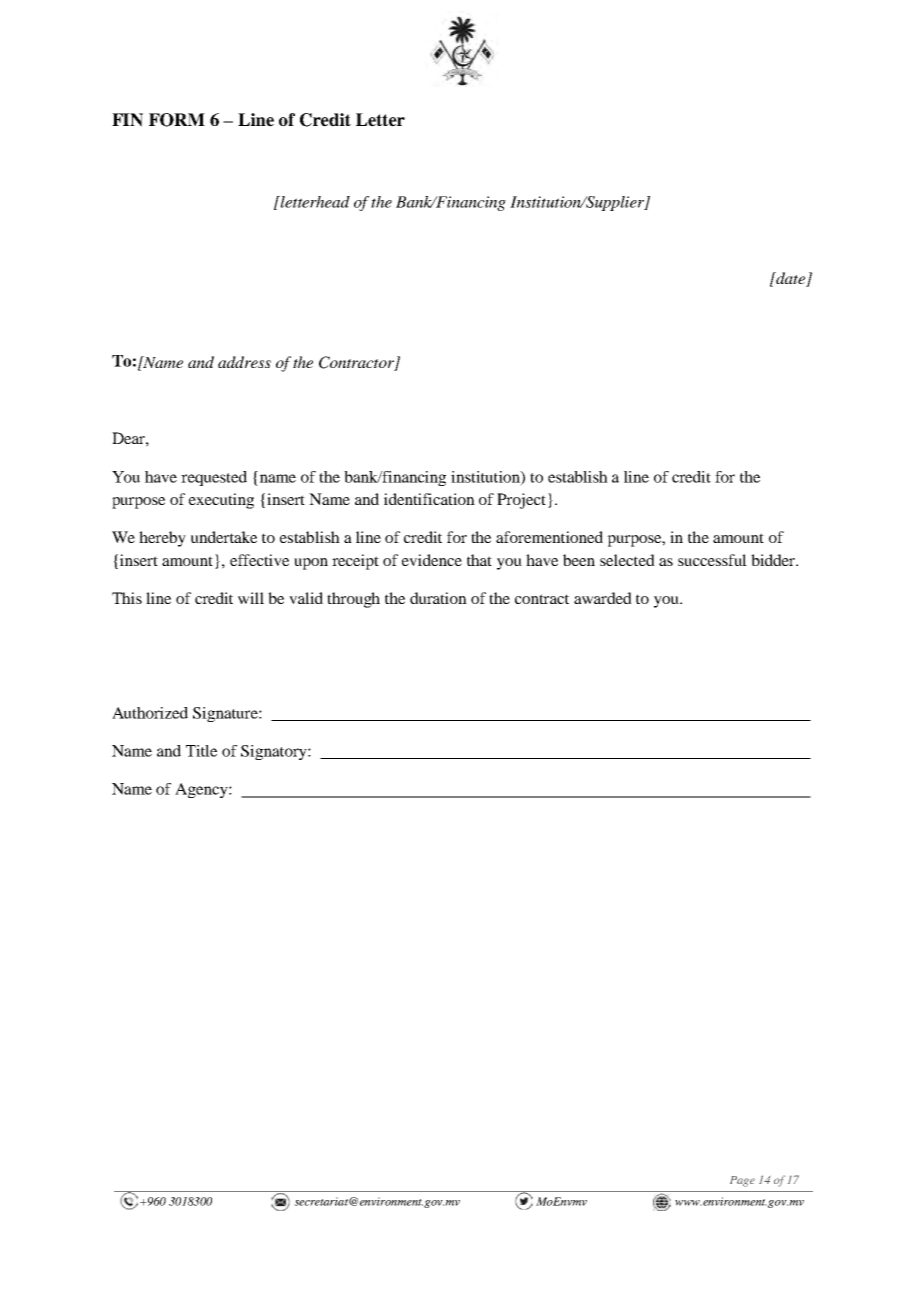 This screenshot has width=924, height=1308. I want to click on duration, so click(438, 598).
